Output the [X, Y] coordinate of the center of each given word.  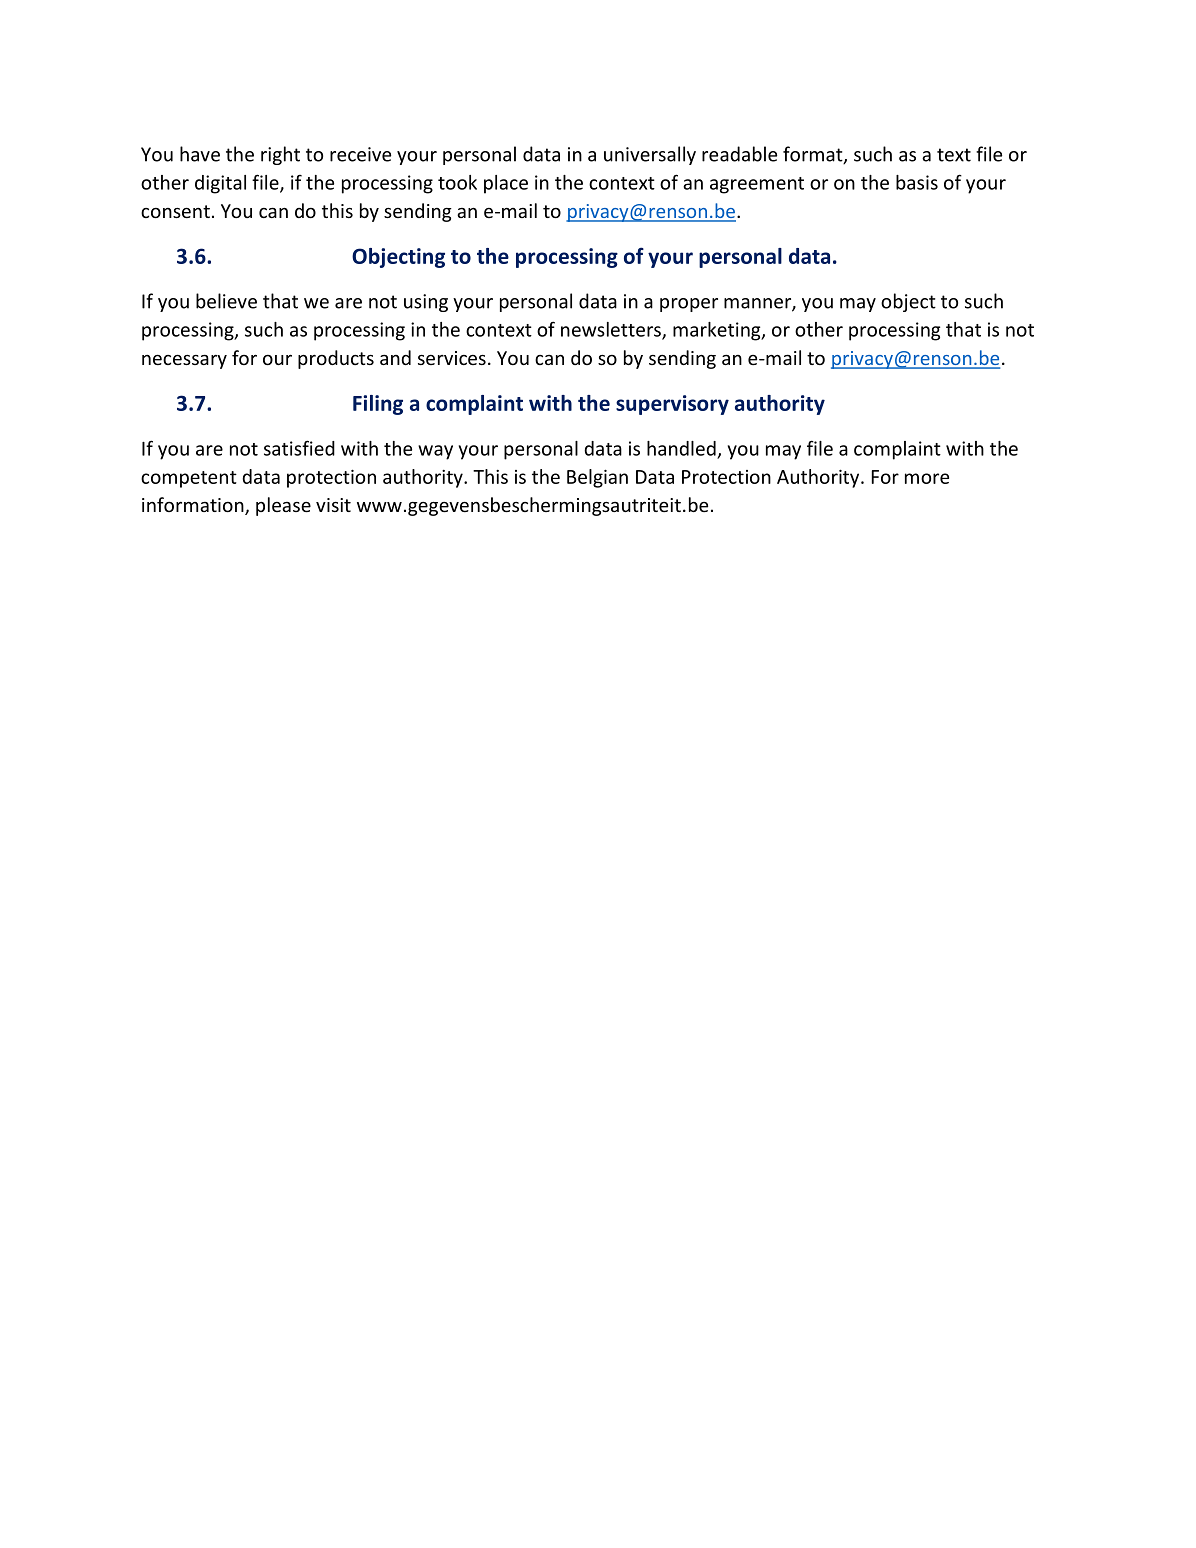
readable [739, 154]
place [506, 184]
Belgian [597, 478]
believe [226, 301]
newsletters [612, 330]
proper [689, 305]
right [280, 155]
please [283, 506]
